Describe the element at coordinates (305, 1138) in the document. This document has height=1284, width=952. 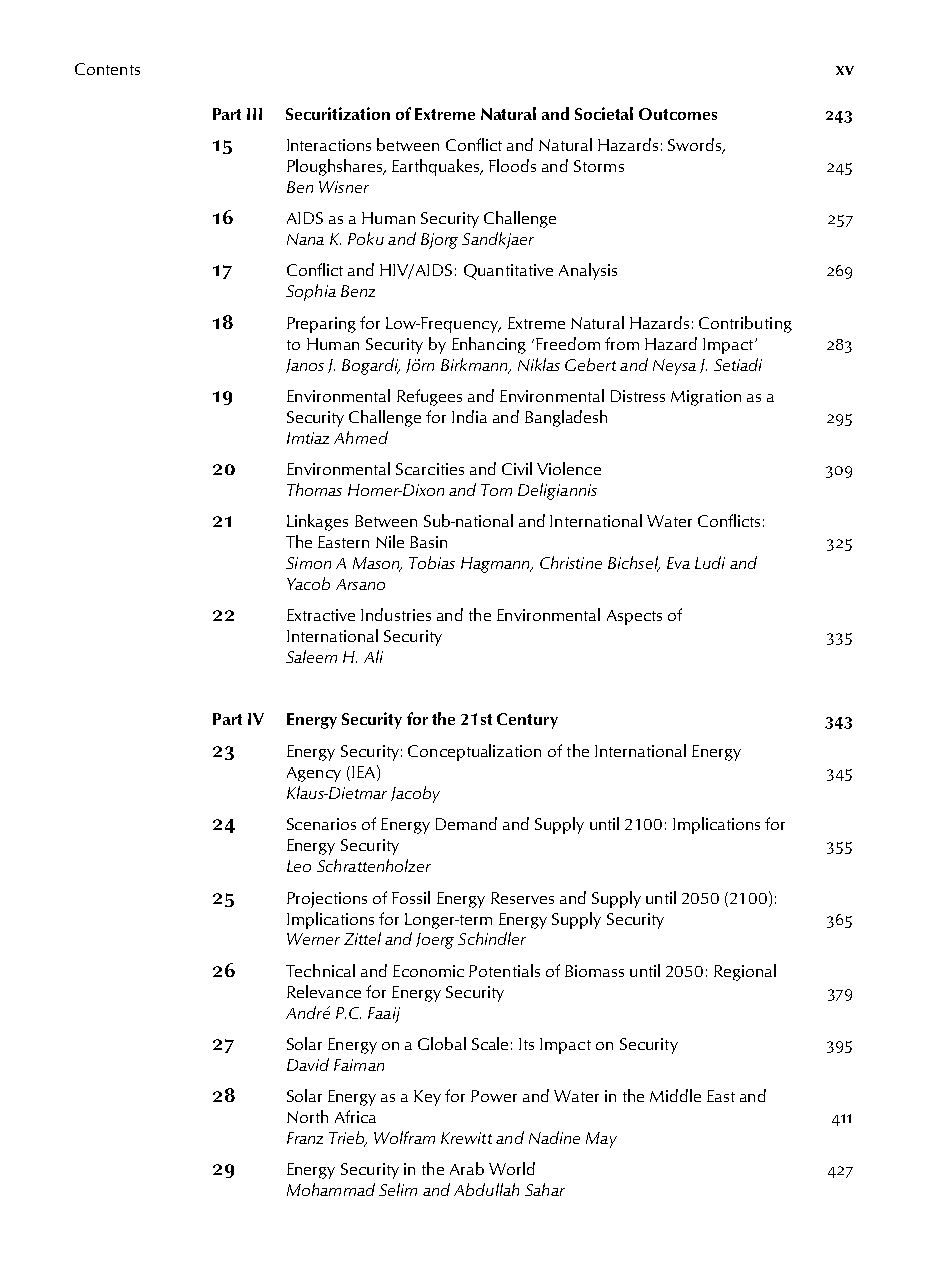
I see `Franz` at that location.
